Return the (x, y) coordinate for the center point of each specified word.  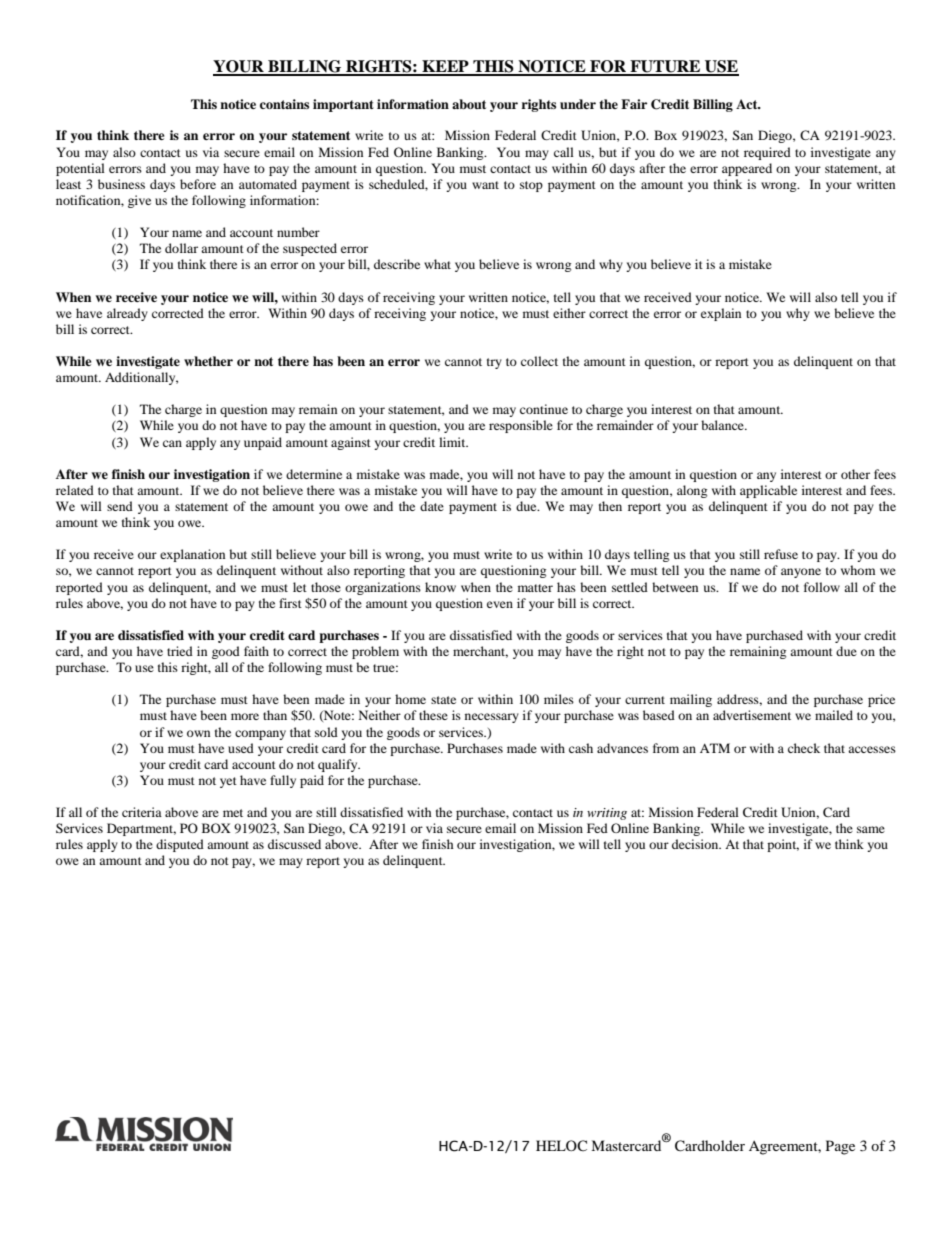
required (767, 153)
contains (284, 104)
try (494, 363)
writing (607, 814)
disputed (180, 845)
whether (208, 361)
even (500, 604)
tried (180, 651)
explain (721, 314)
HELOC (561, 1145)
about (469, 104)
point (783, 845)
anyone (801, 573)
